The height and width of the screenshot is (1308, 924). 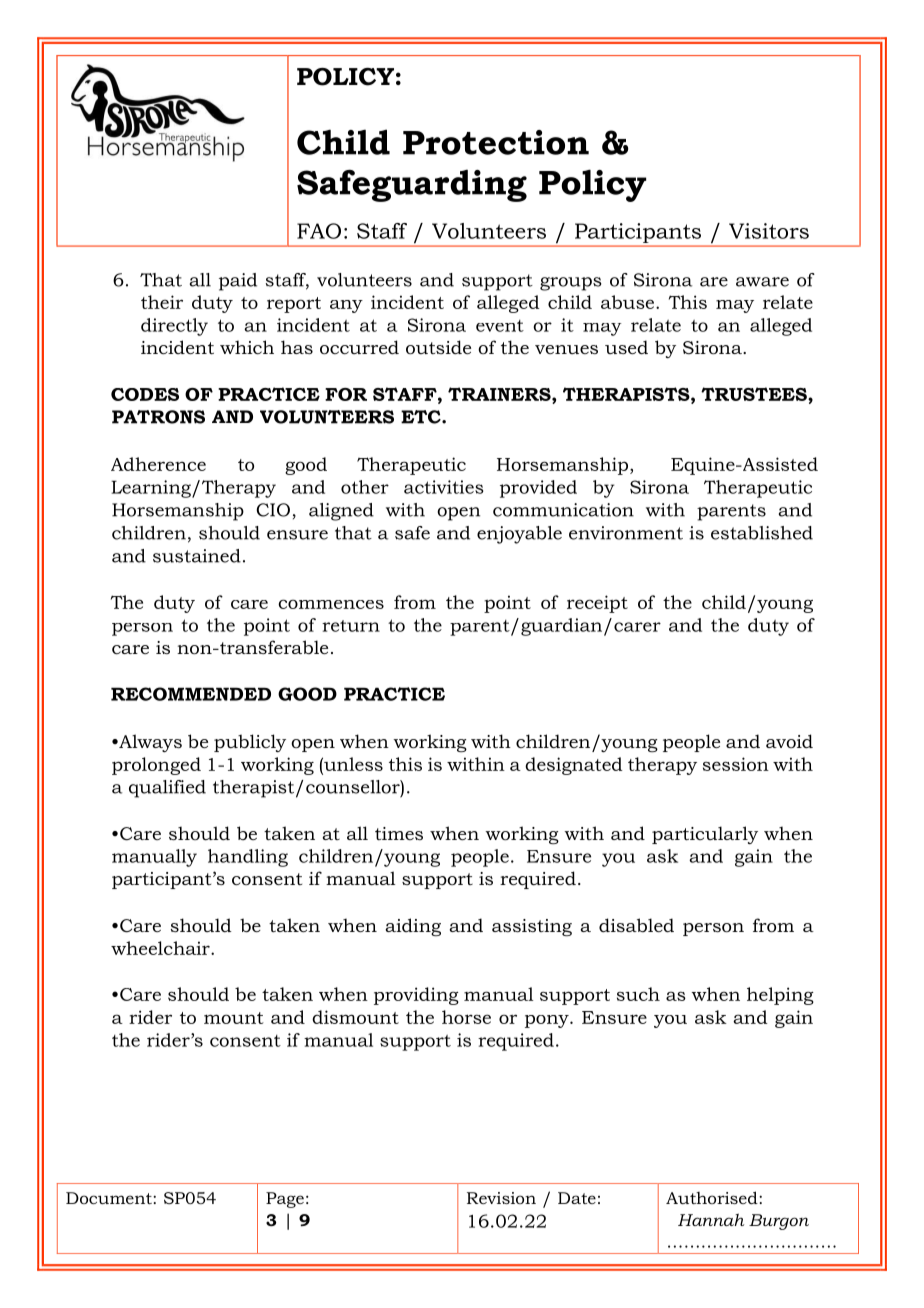 I want to click on Protection, so click(x=496, y=142).
